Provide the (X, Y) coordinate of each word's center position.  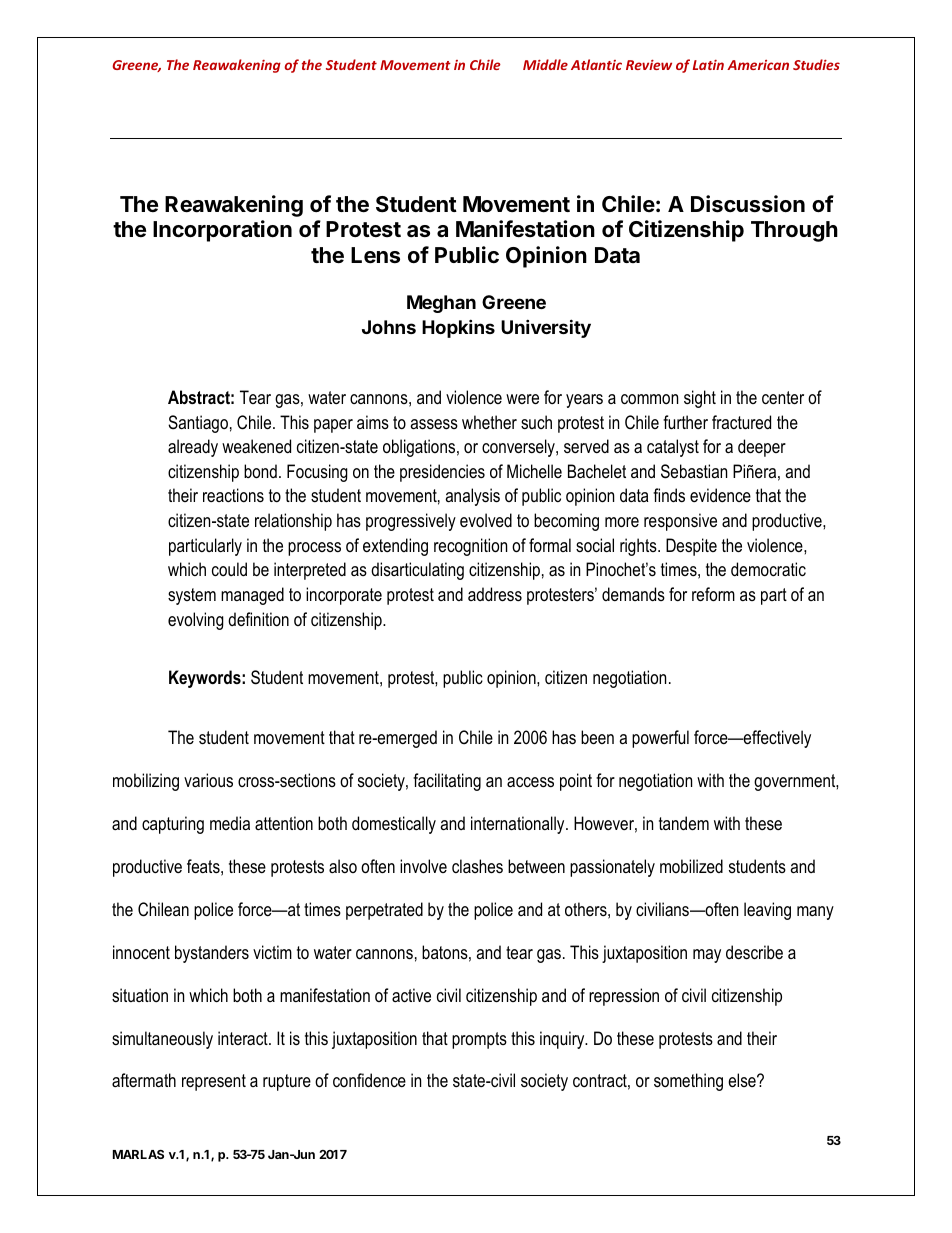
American (758, 65)
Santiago (198, 424)
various (208, 780)
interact (244, 1038)
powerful (660, 739)
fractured (741, 422)
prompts (479, 1040)
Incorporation (222, 231)
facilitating (447, 782)
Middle (545, 64)
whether (489, 422)
